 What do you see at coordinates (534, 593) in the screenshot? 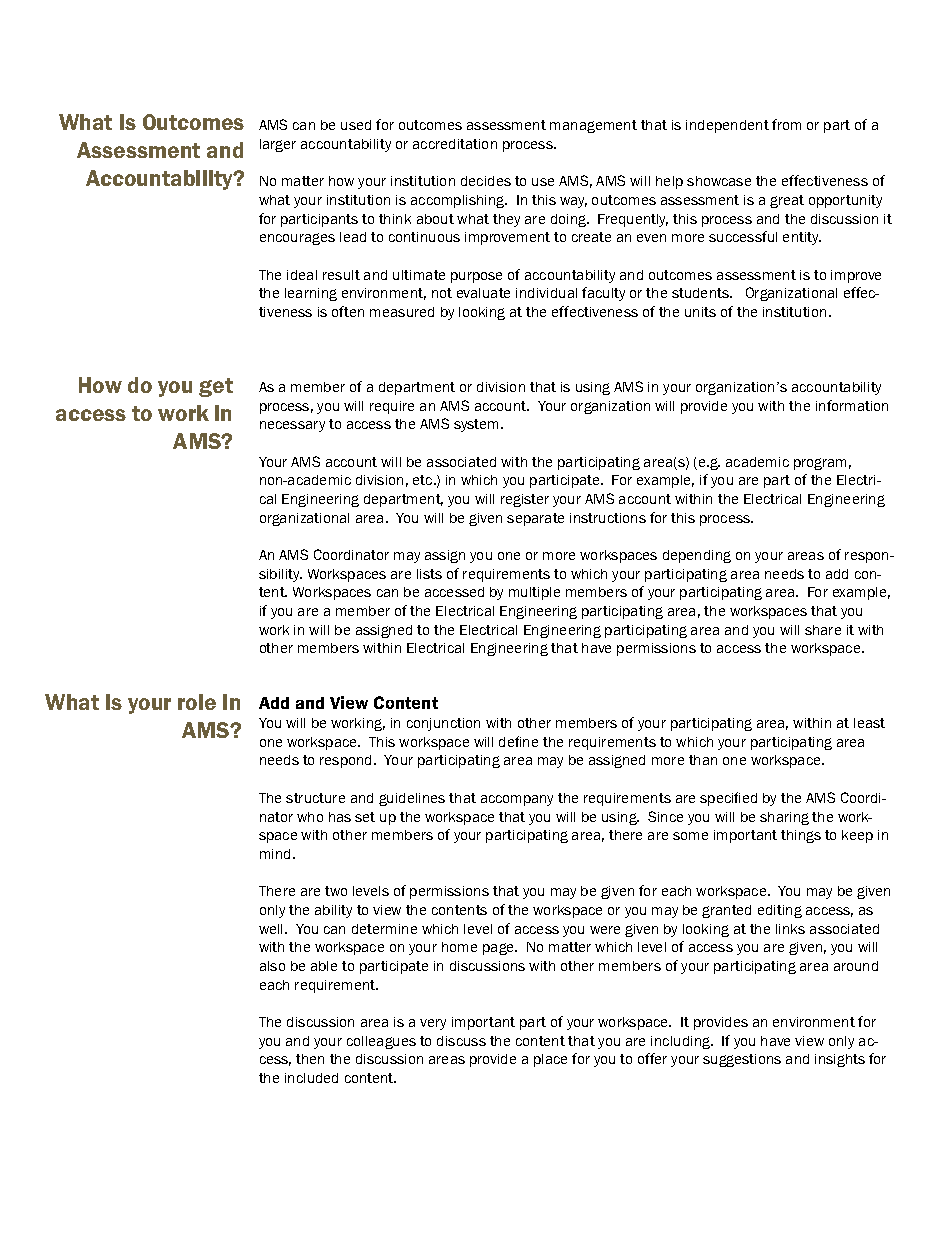
I see `multiple` at bounding box center [534, 593].
